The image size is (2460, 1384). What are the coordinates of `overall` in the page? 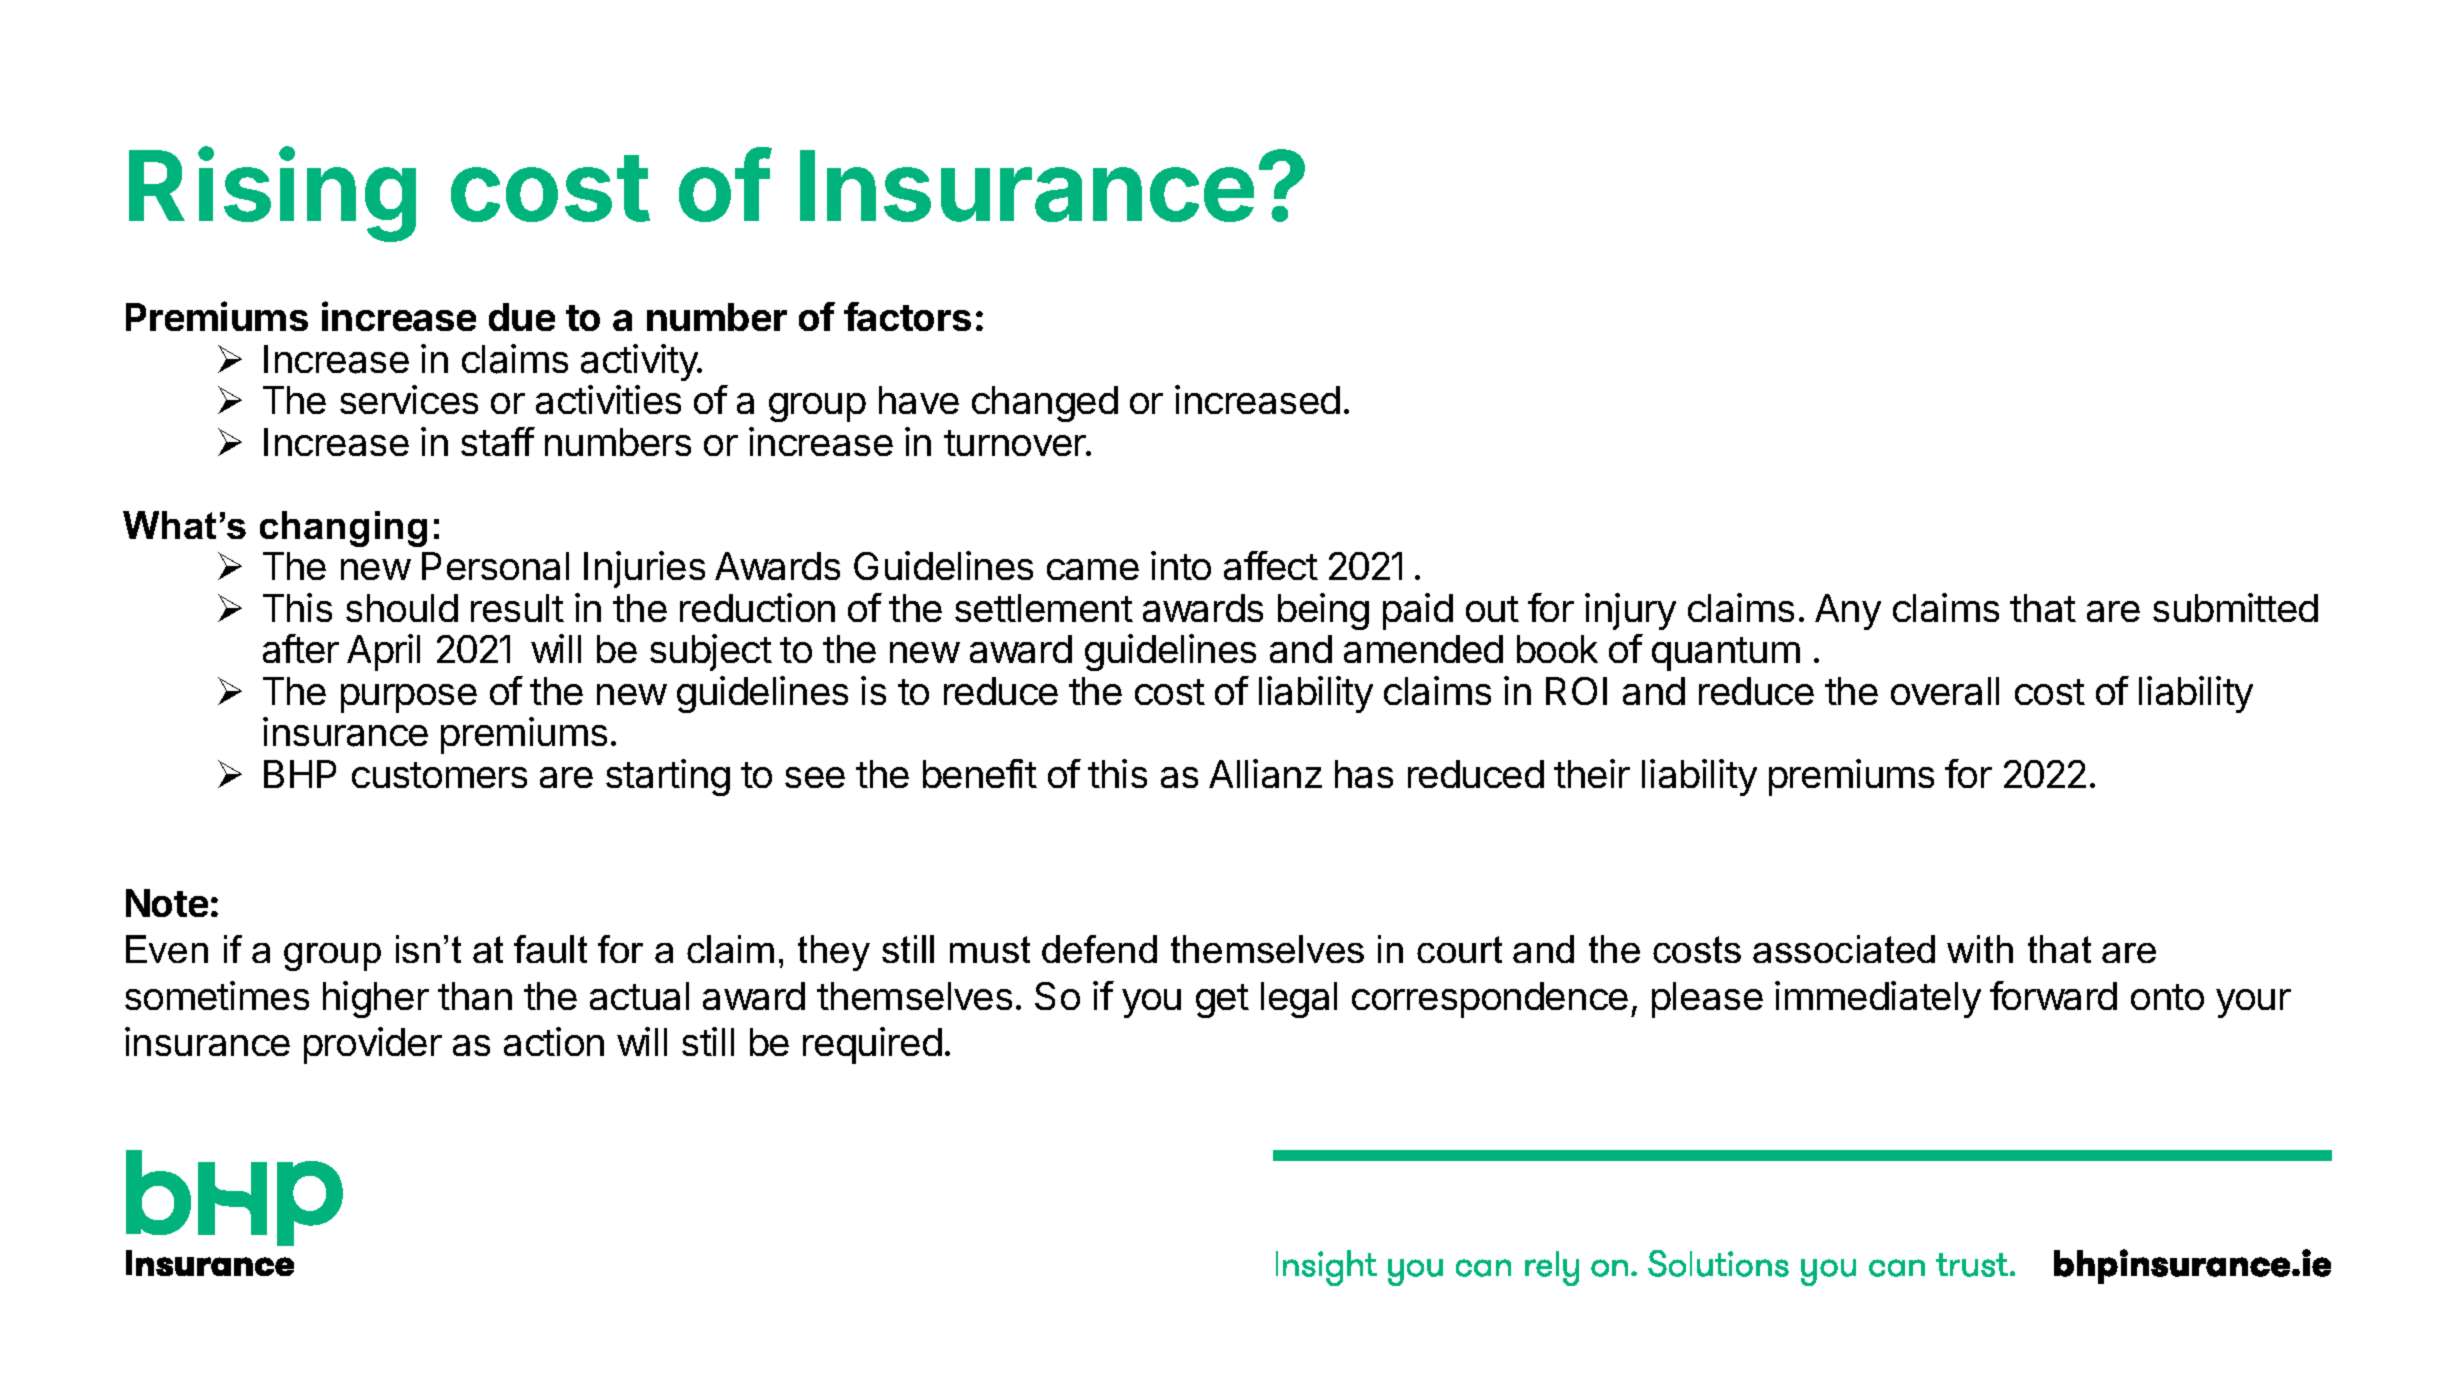 It's located at (1945, 691).
